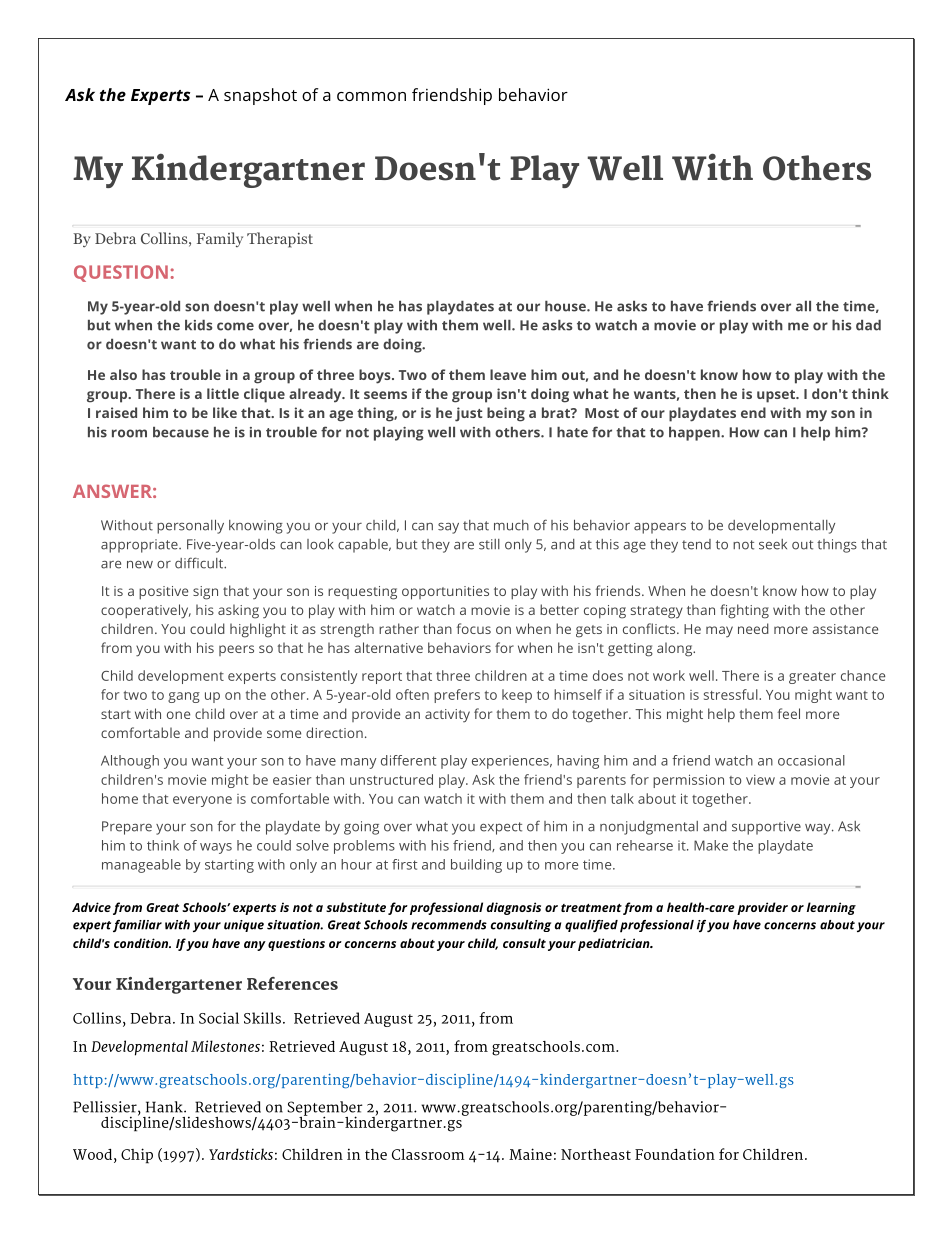 The width and height of the screenshot is (952, 1233). I want to click on common, so click(371, 96).
